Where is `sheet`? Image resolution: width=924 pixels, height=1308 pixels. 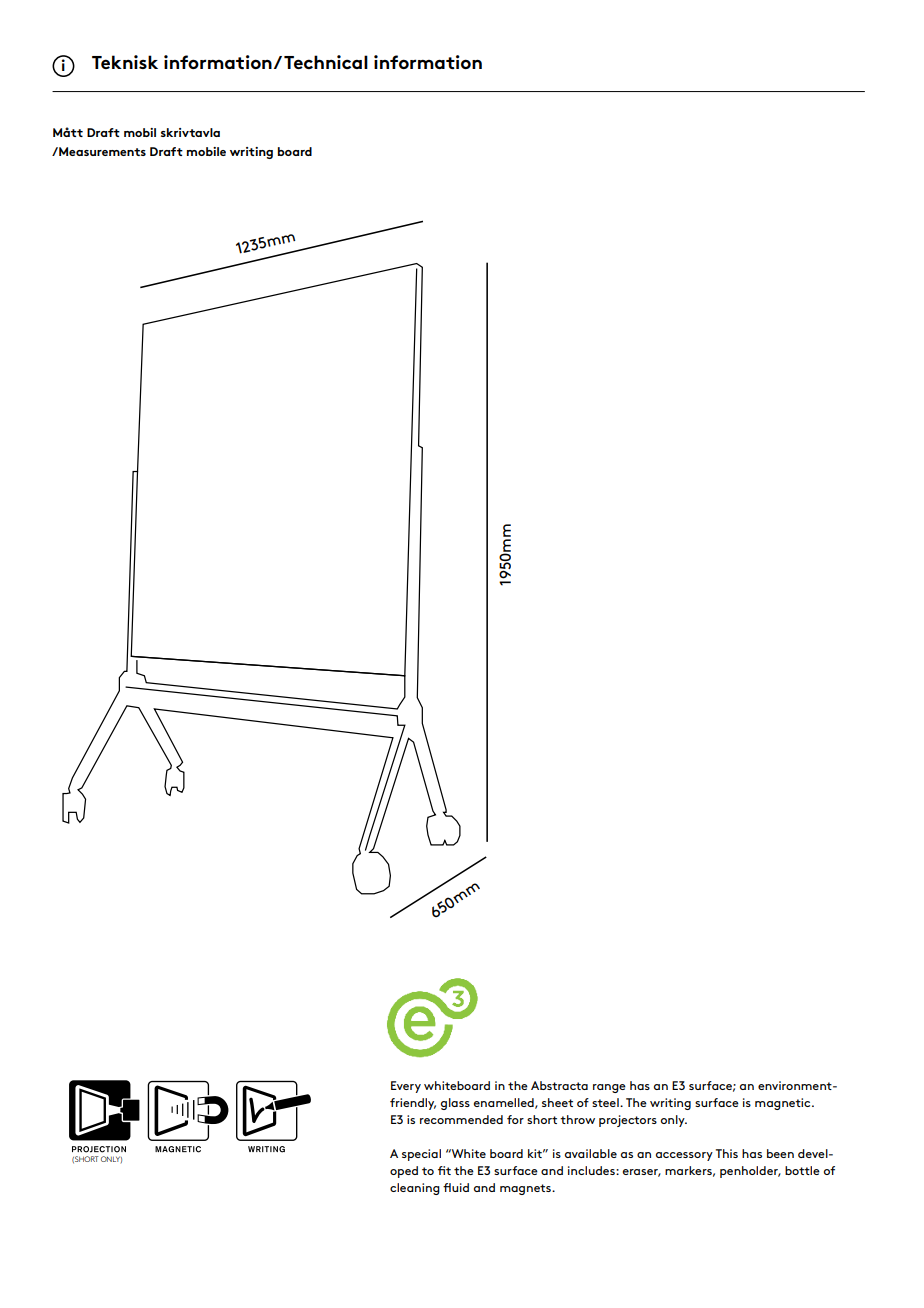
sheet is located at coordinates (557, 1102).
